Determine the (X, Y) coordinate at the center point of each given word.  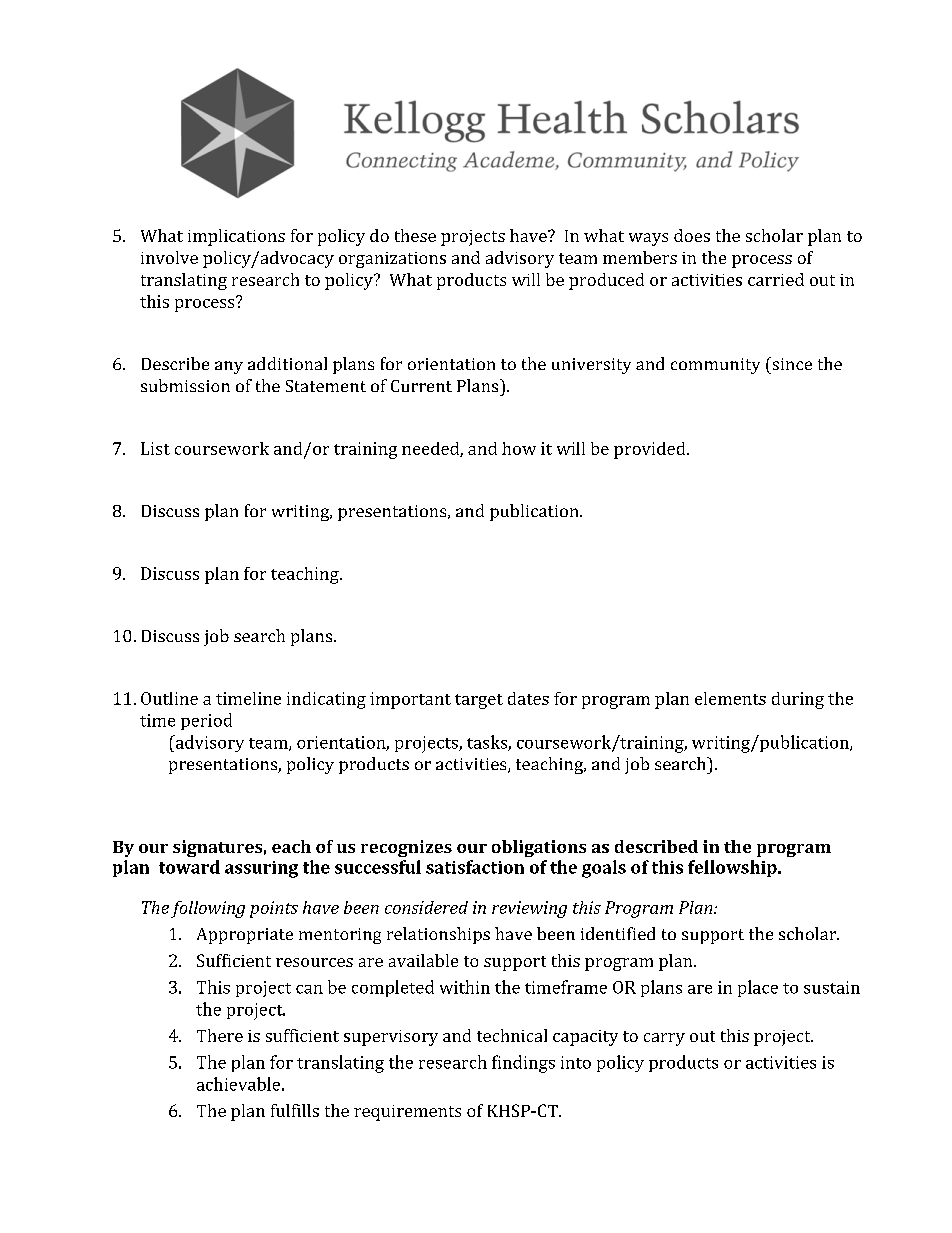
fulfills (295, 1110)
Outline (169, 698)
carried (776, 279)
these (415, 235)
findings (523, 1064)
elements (730, 698)
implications (236, 237)
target (479, 701)
